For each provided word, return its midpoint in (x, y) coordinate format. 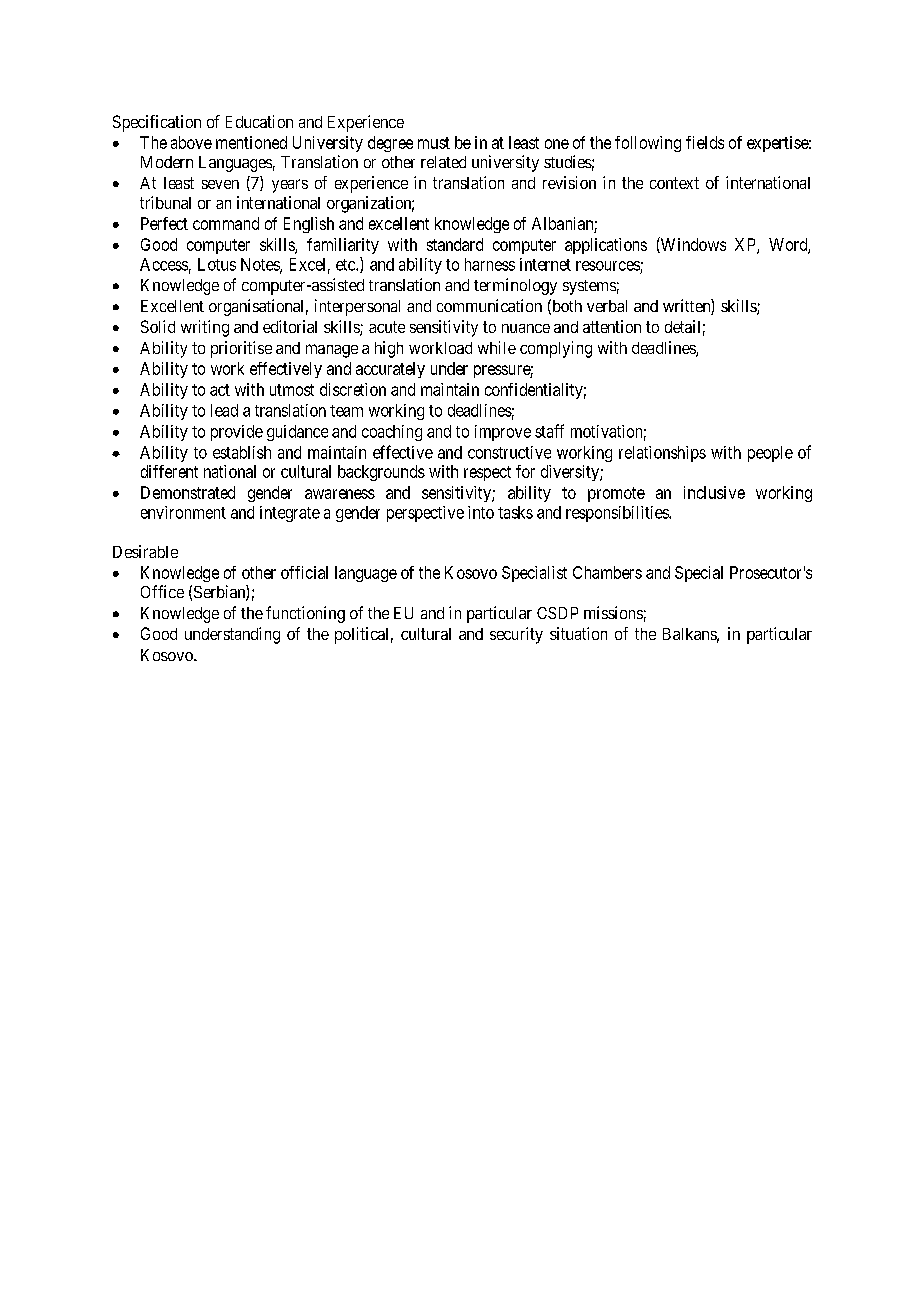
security (516, 635)
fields (705, 142)
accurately (390, 370)
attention (612, 326)
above (191, 142)
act (220, 390)
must (434, 143)
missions (613, 612)
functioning (305, 614)
